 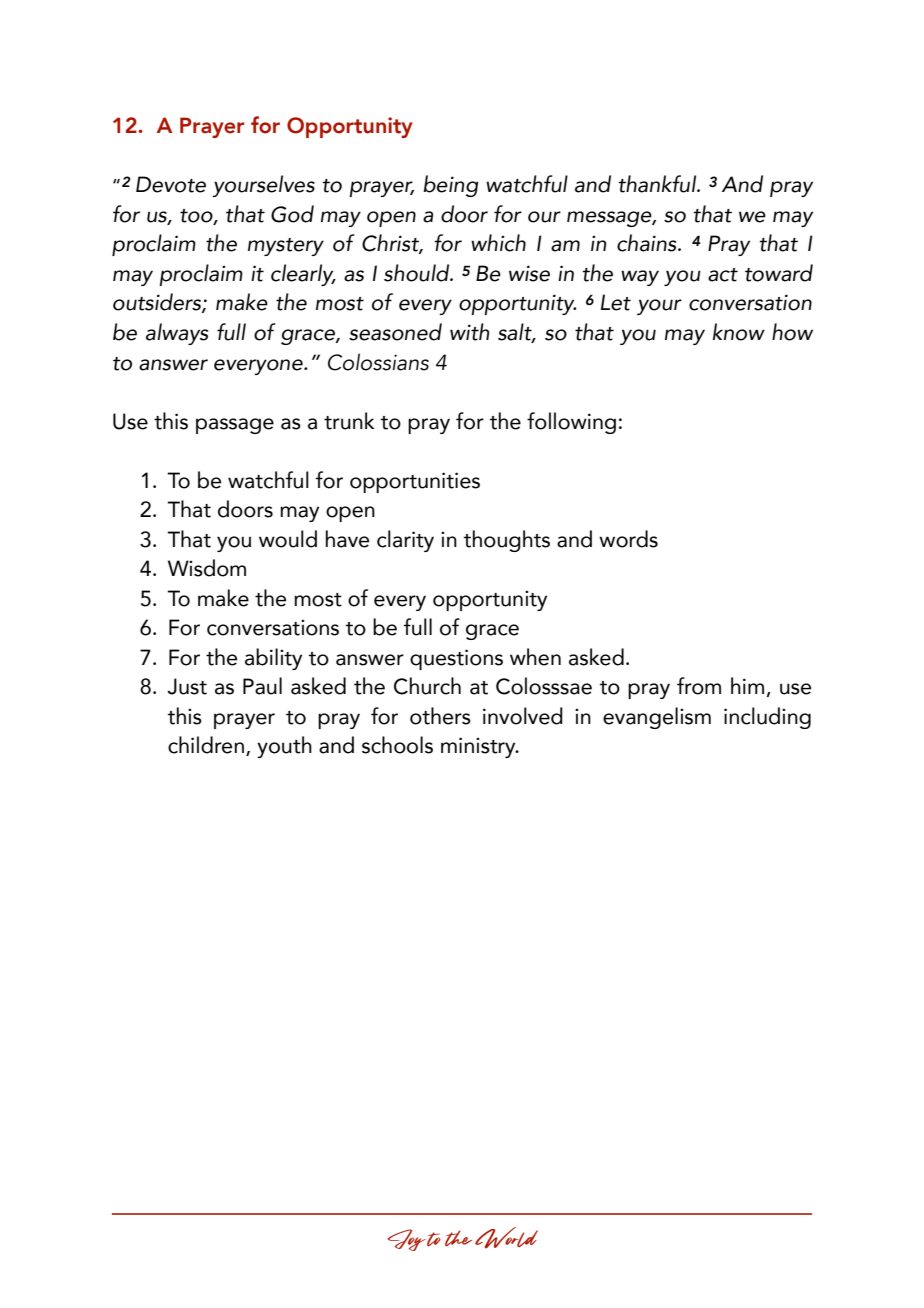 I want to click on from, so click(x=699, y=686).
